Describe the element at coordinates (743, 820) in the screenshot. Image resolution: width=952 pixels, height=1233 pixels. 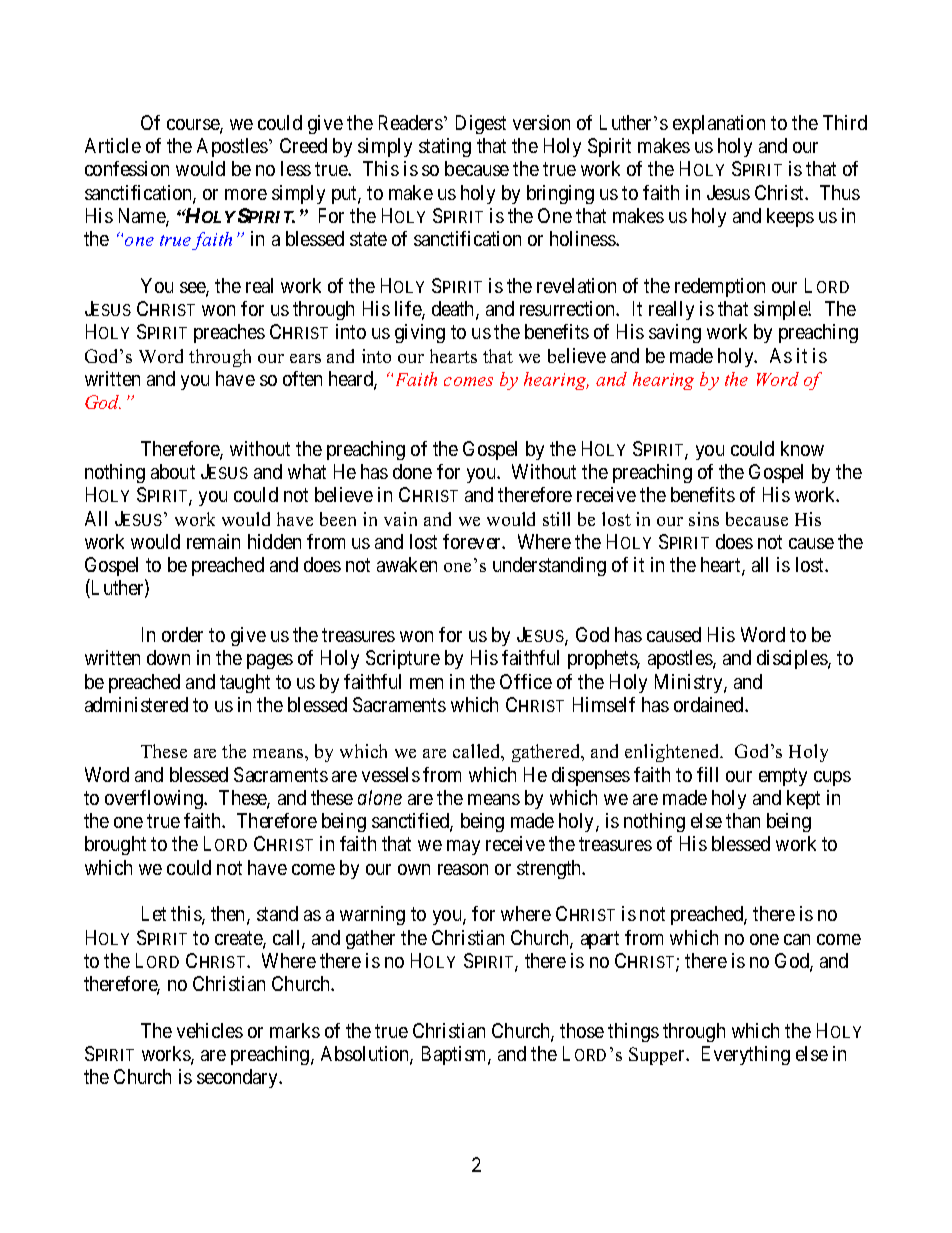
I see `than` at that location.
